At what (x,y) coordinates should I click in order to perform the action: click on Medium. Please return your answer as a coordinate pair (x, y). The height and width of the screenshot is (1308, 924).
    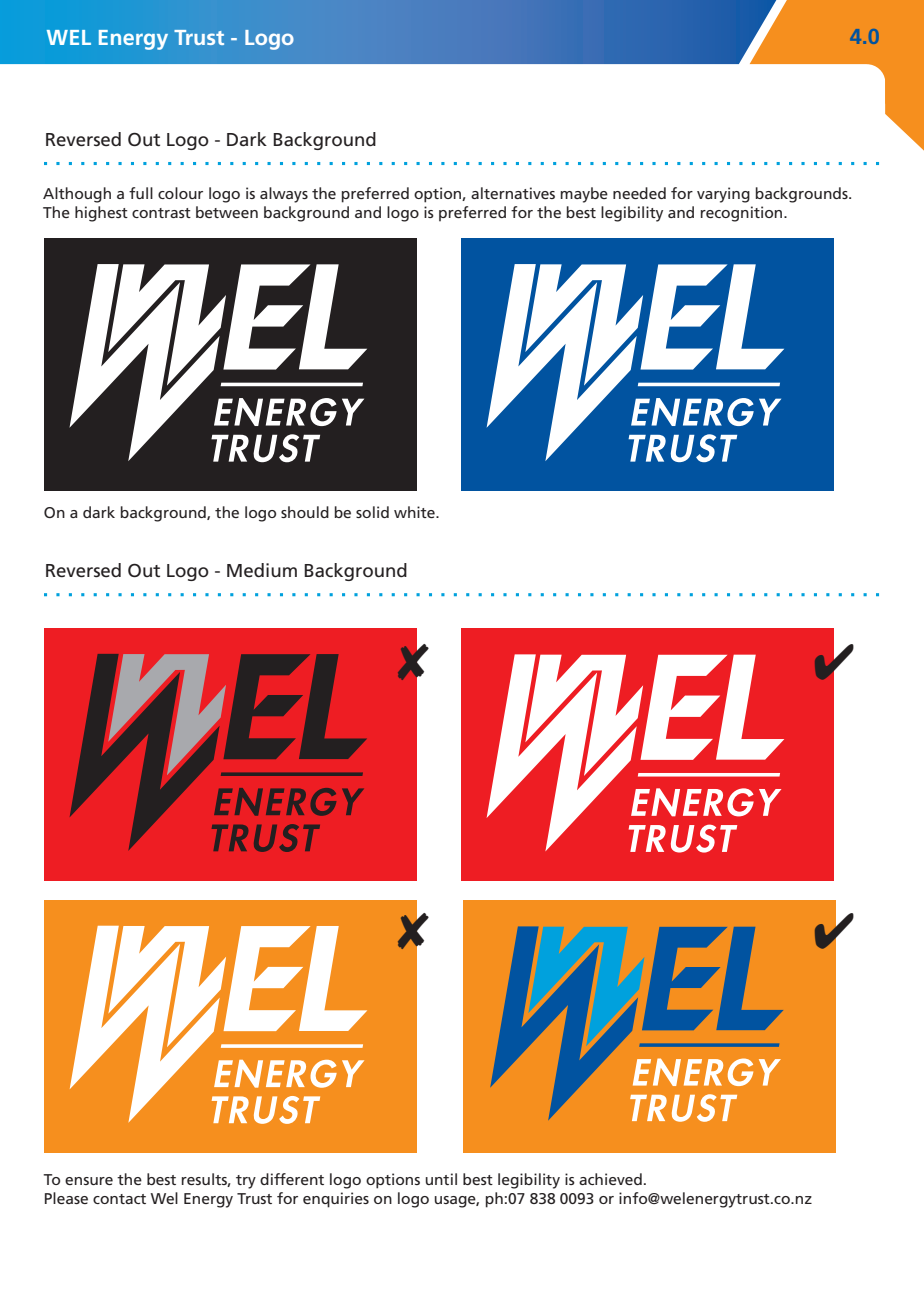
    Looking at the image, I should click on (262, 570).
